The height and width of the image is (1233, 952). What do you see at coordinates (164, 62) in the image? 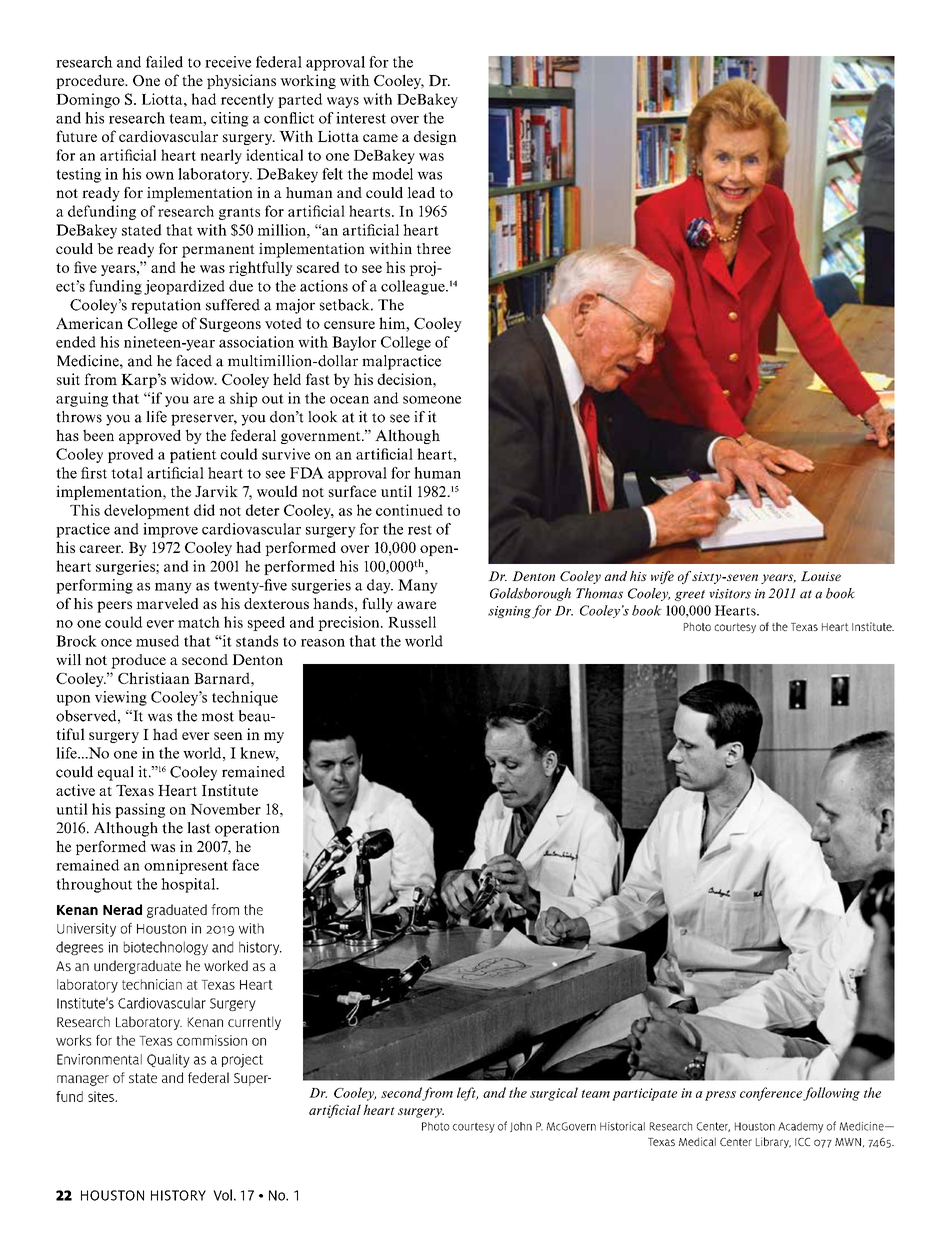
I see `failed` at bounding box center [164, 62].
